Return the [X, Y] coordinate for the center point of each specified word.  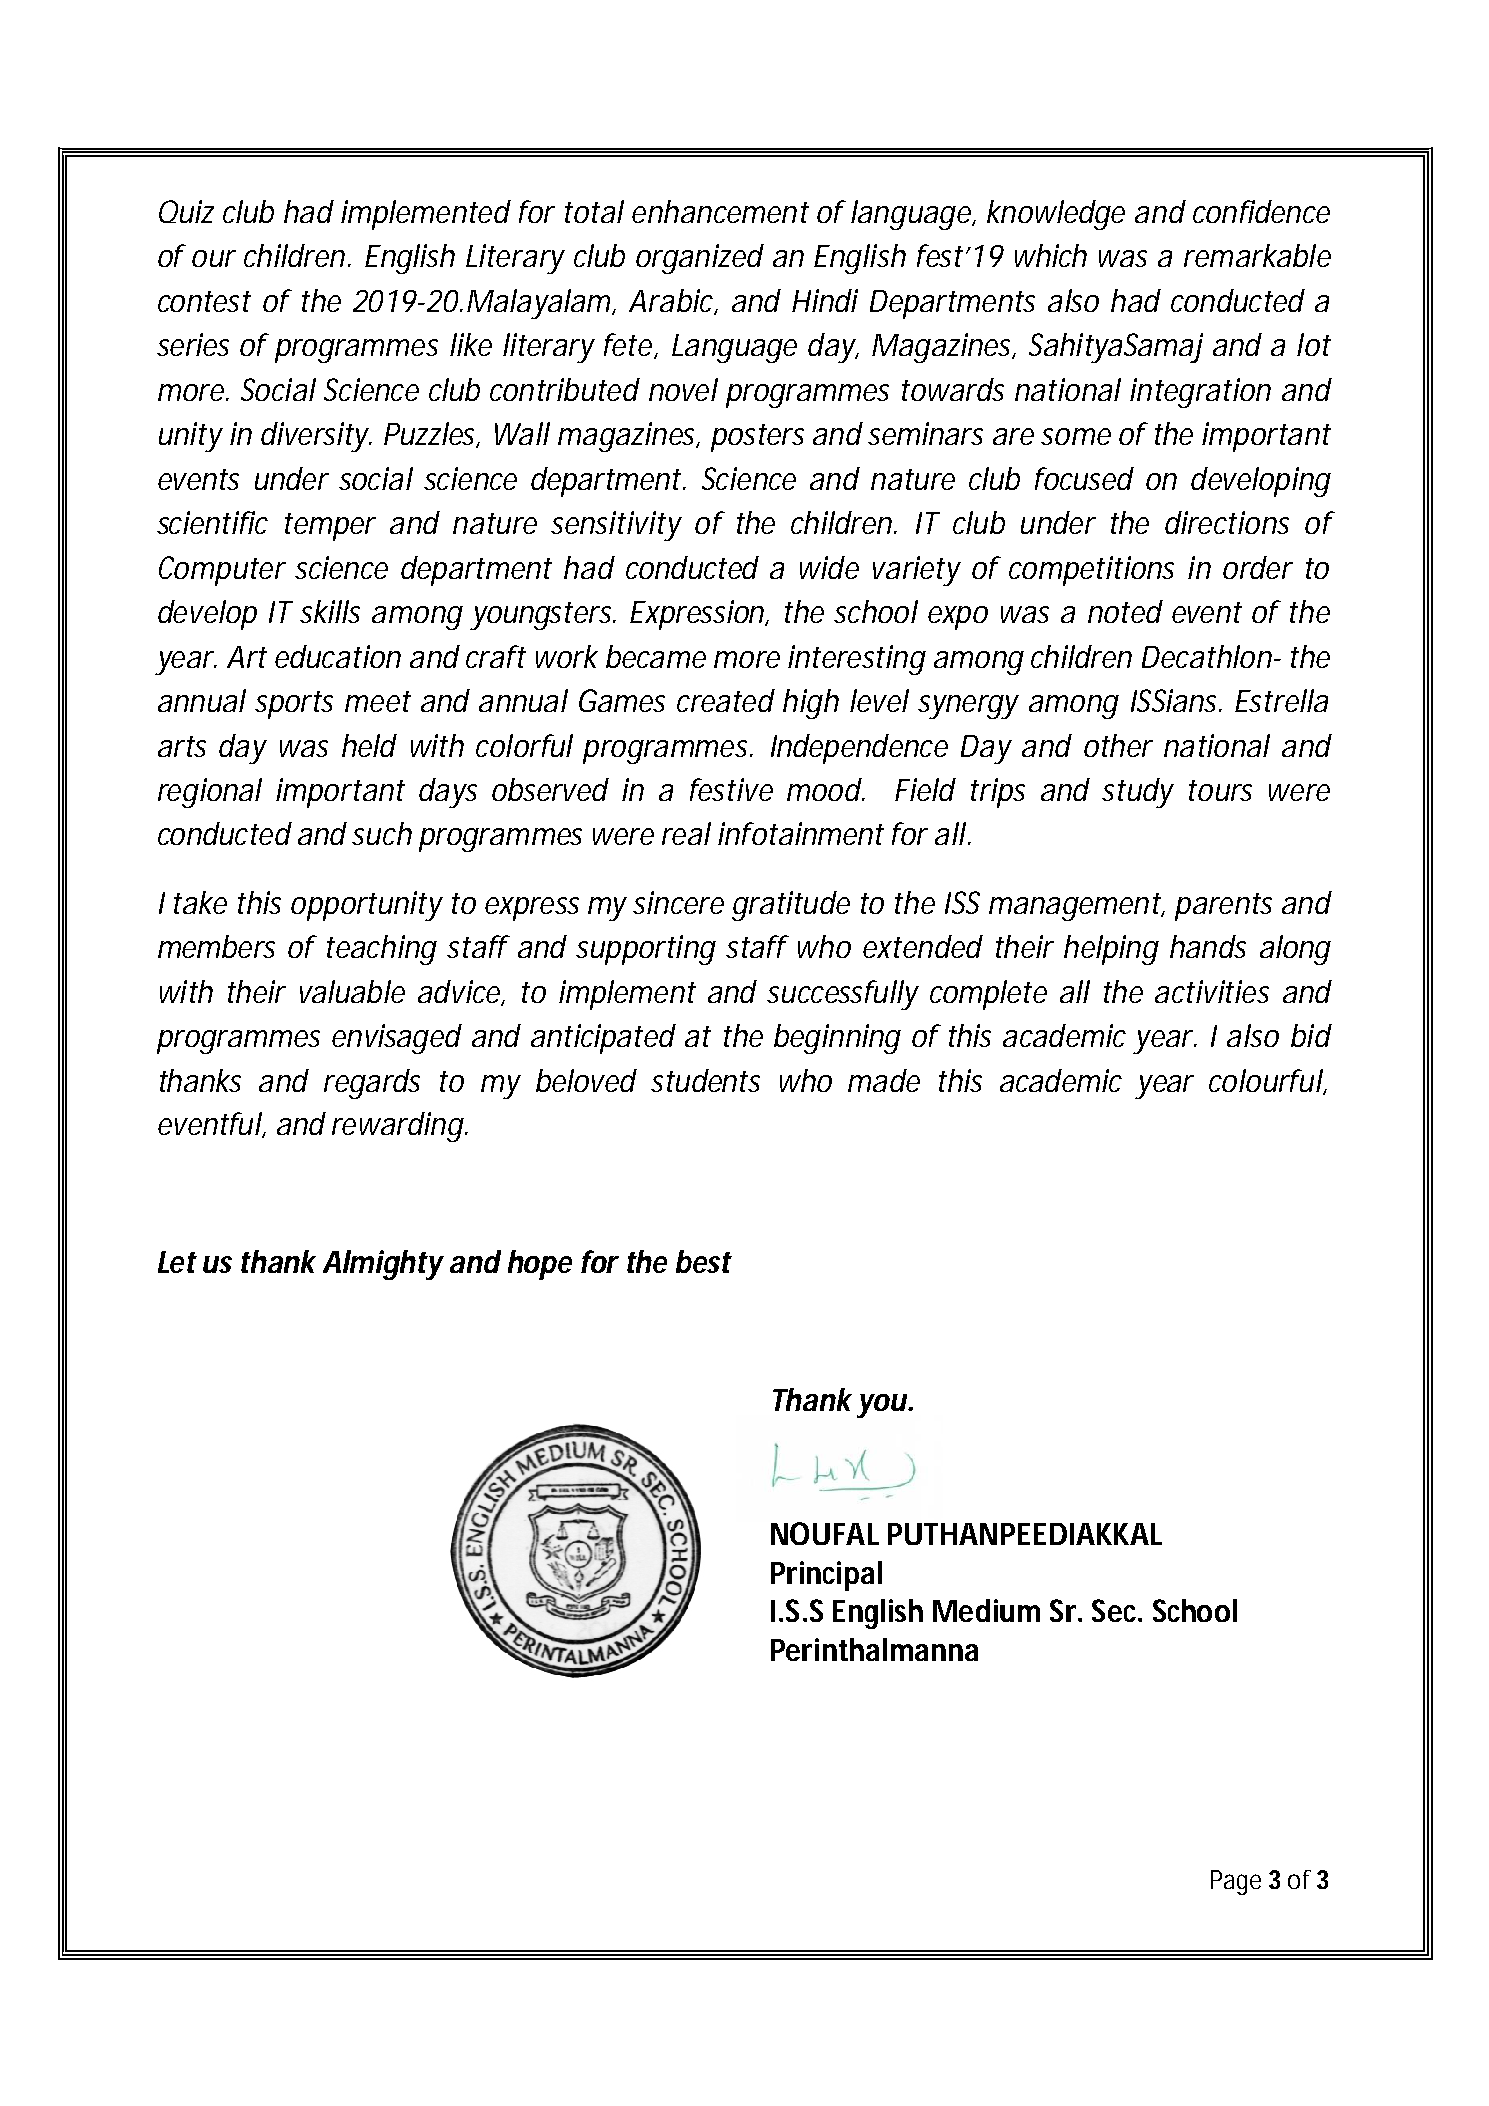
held [369, 745]
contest [204, 301]
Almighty [383, 1265]
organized [700, 259]
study [1138, 793]
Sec [1117, 1610]
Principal [826, 1576]
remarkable [1257, 255]
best [704, 1261]
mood [824, 789]
